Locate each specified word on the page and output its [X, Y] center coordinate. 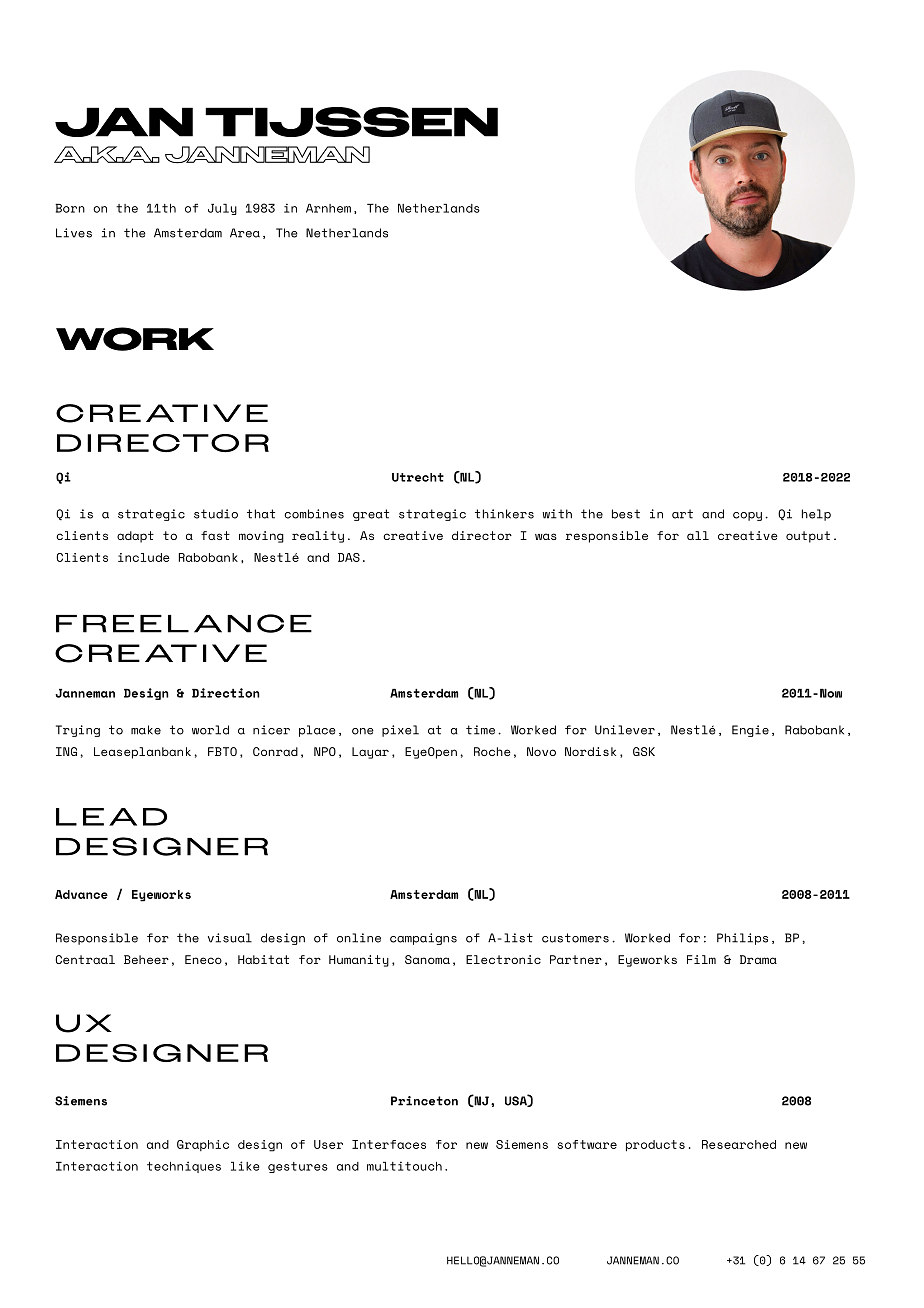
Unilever [625, 730]
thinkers [504, 514]
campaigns [423, 939]
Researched [739, 1144]
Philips [742, 939]
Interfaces [389, 1144]
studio [216, 514]
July [222, 209]
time [480, 730]
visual [230, 938]
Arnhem [328, 208]
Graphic [203, 1145]
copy [747, 516]
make [146, 730]
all [698, 535]
